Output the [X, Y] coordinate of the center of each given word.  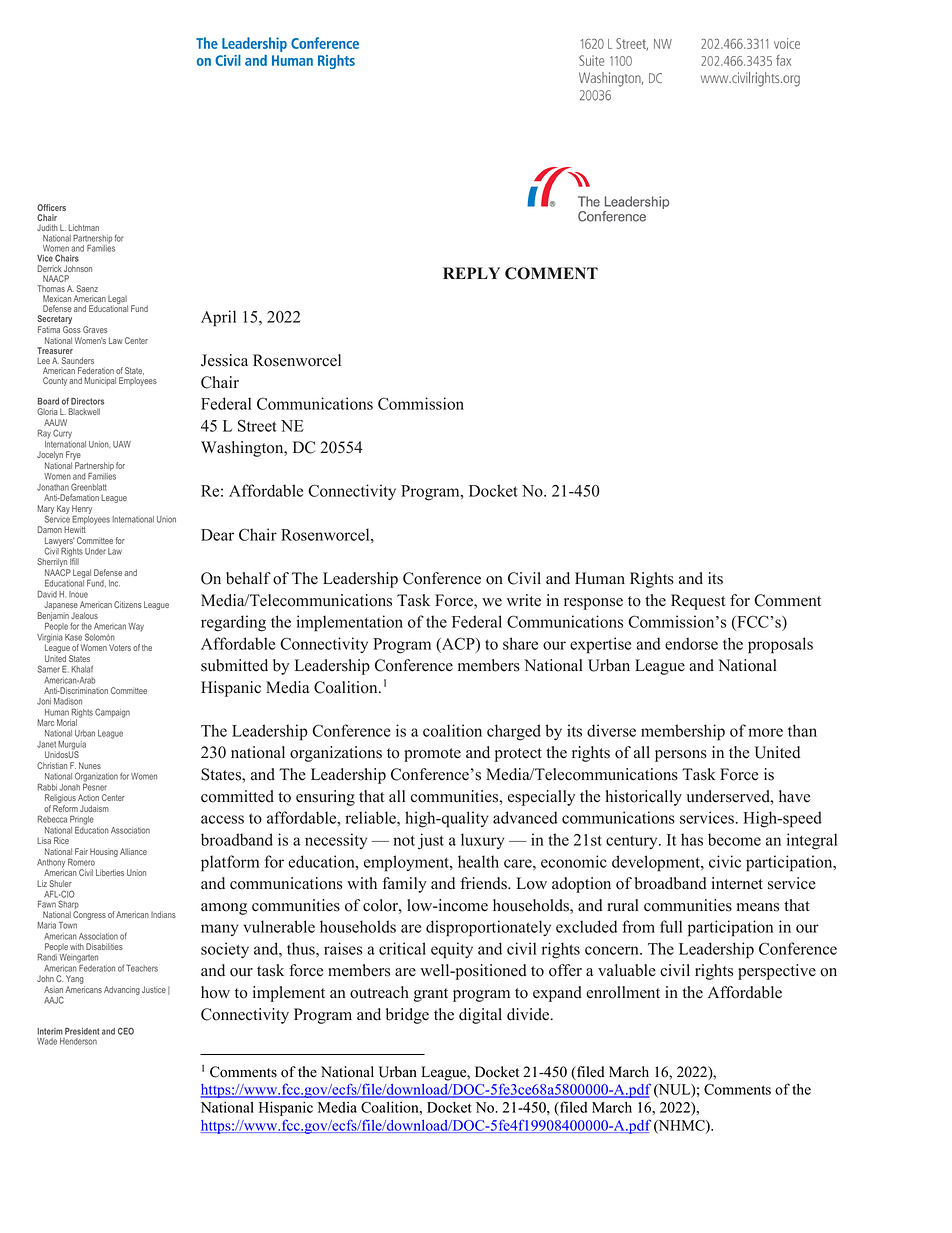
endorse [691, 643]
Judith [47, 227]
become [734, 839]
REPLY [471, 273]
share [520, 643]
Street [257, 425]
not [404, 840]
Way [136, 627]
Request [698, 602]
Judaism [94, 808]
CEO [126, 1031]
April [218, 318]
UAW [122, 444]
